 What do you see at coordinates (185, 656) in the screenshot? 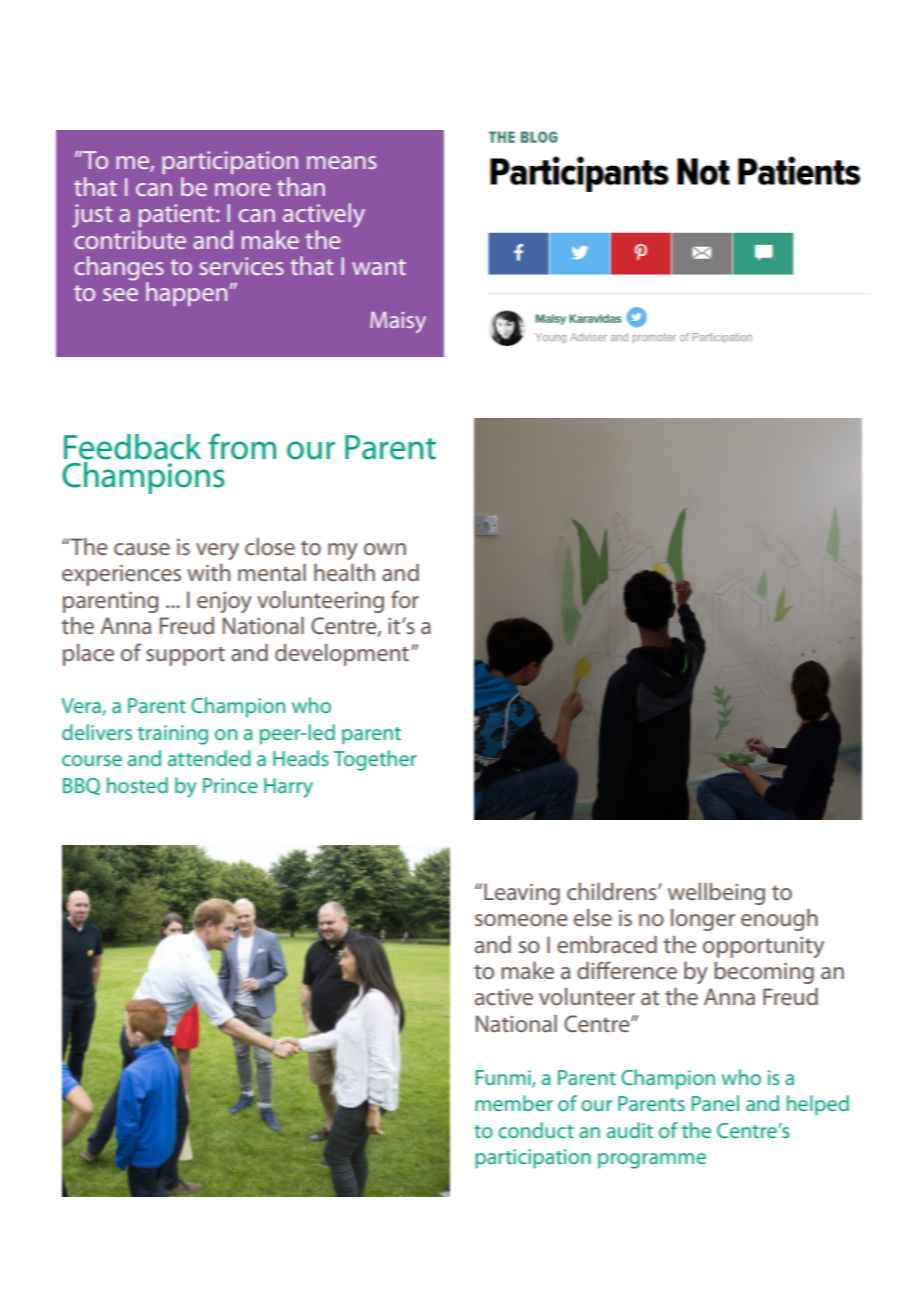
I see `support` at bounding box center [185, 656].
